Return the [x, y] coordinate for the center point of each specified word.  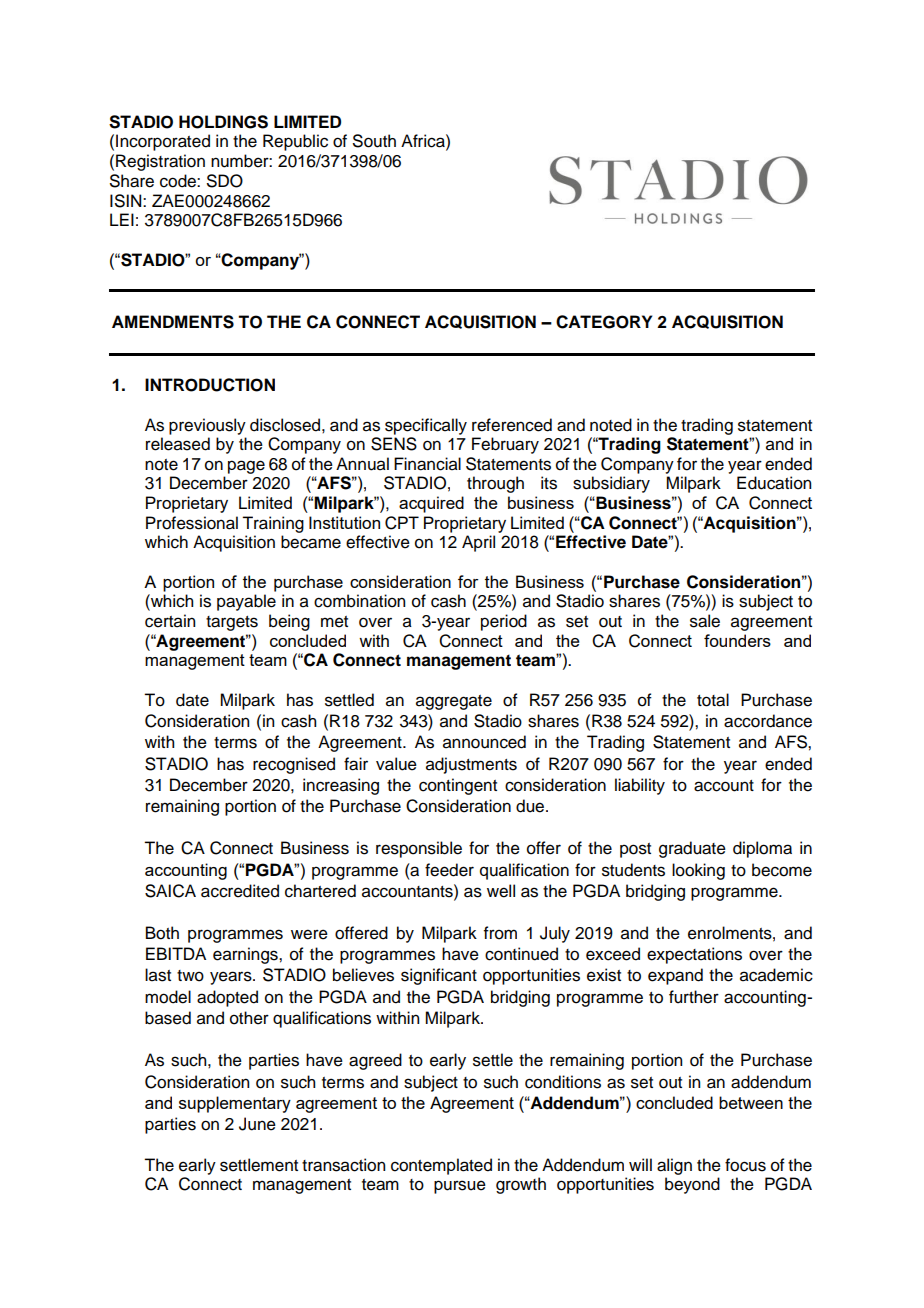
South [374, 141]
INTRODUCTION [210, 385]
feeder [449, 870]
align [674, 1166]
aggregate [454, 702]
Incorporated [163, 142]
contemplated [441, 1166]
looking [698, 871]
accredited [240, 891]
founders [737, 640]
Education [774, 483]
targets [232, 623]
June [257, 1124]
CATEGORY [604, 322]
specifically [426, 426]
